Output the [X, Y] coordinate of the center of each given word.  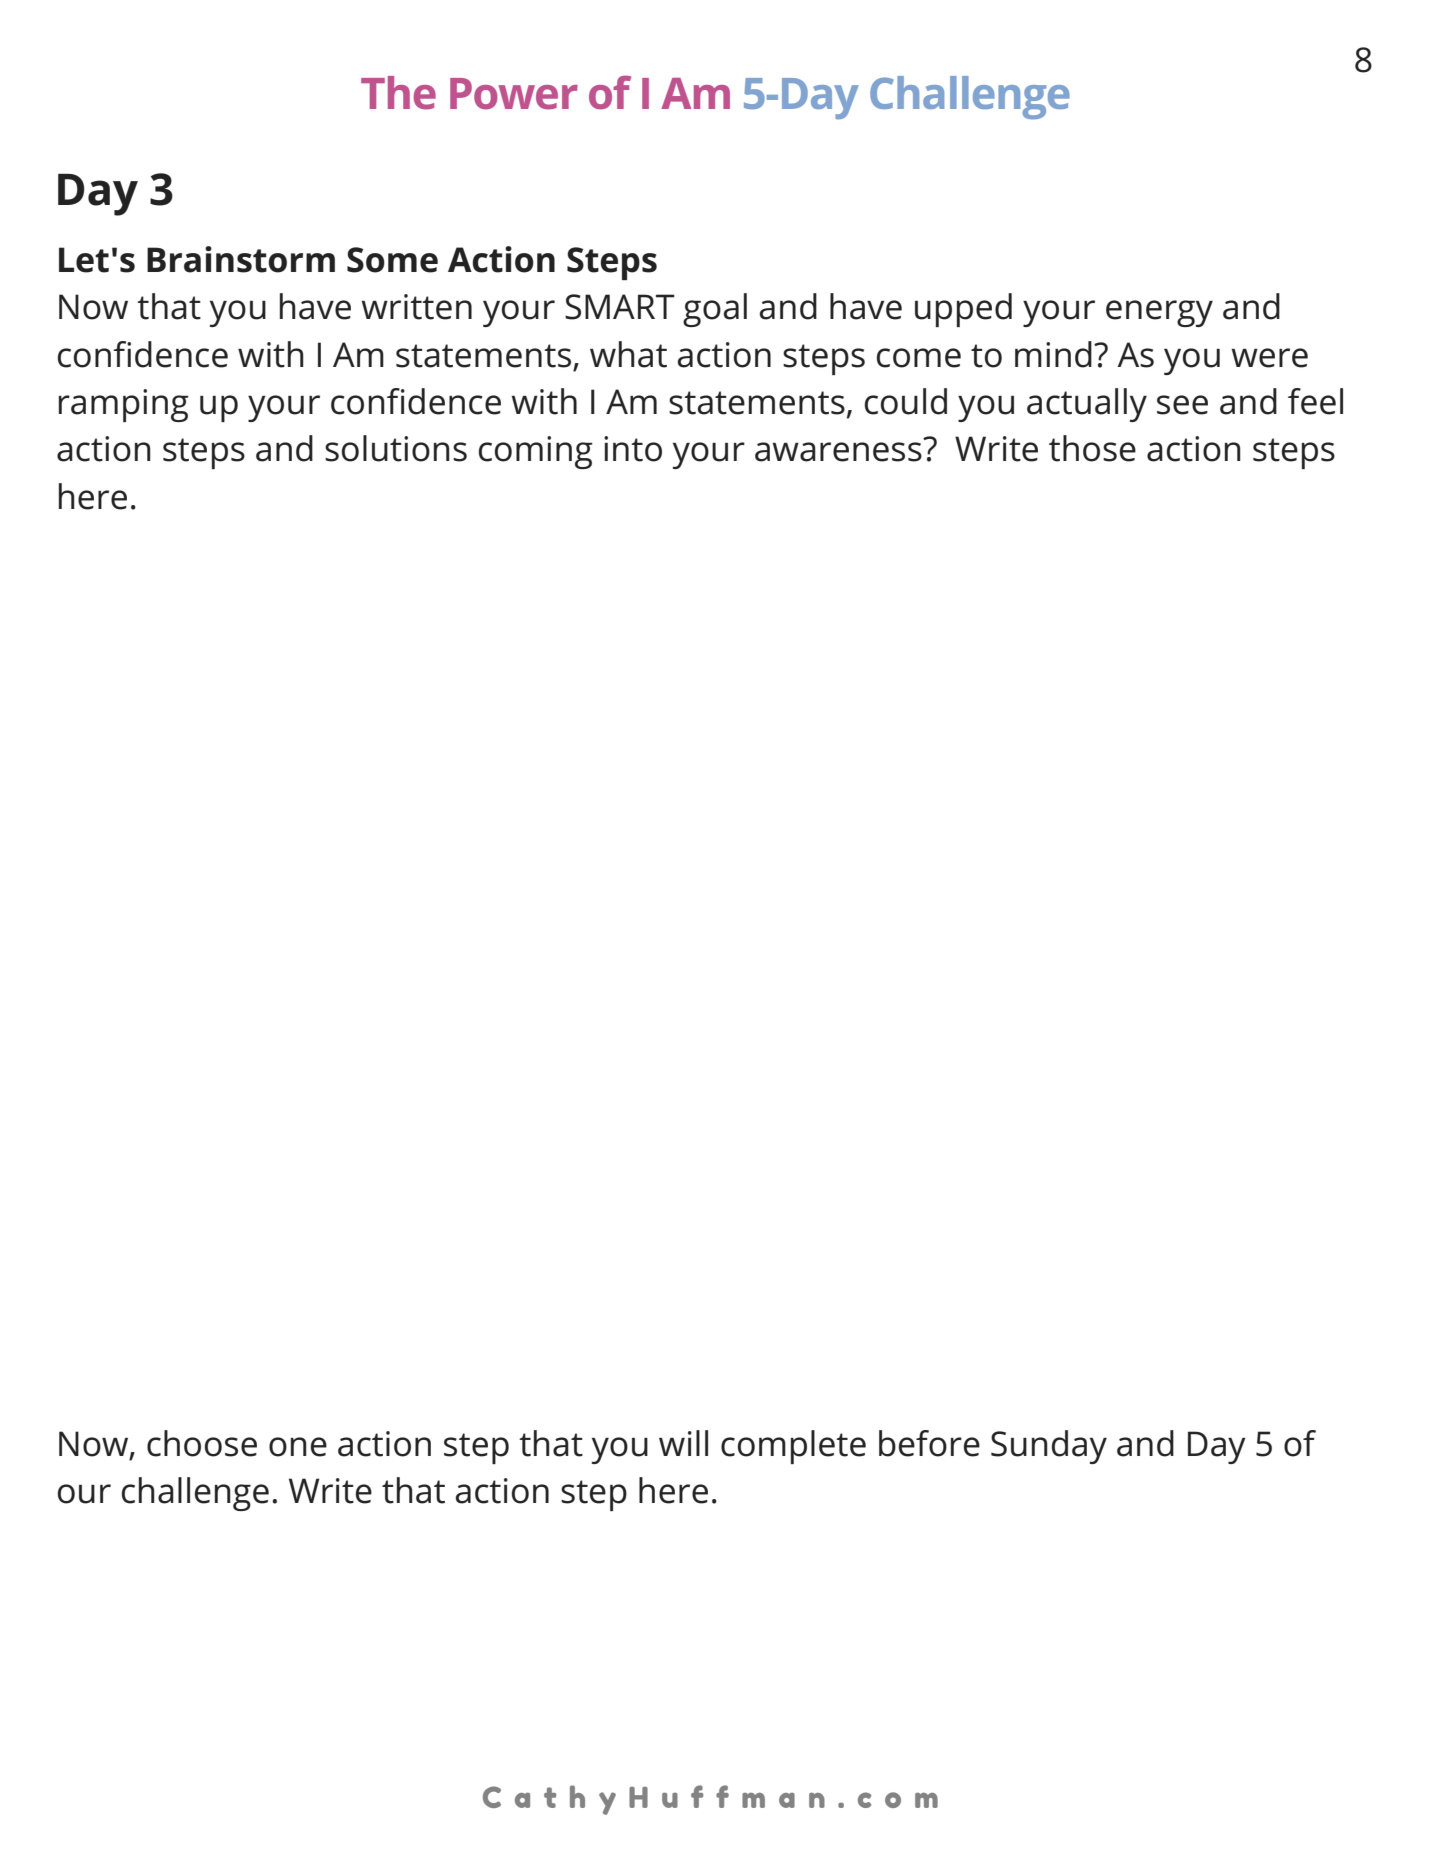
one [298, 1447]
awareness [838, 452]
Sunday [1049, 1447]
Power [514, 94]
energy [1159, 313]
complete [793, 1447]
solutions [396, 448]
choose [202, 1443]
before [929, 1443]
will [683, 1443]
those [1092, 448]
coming [536, 452]
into [633, 449]
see [1182, 405]
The [398, 93]
